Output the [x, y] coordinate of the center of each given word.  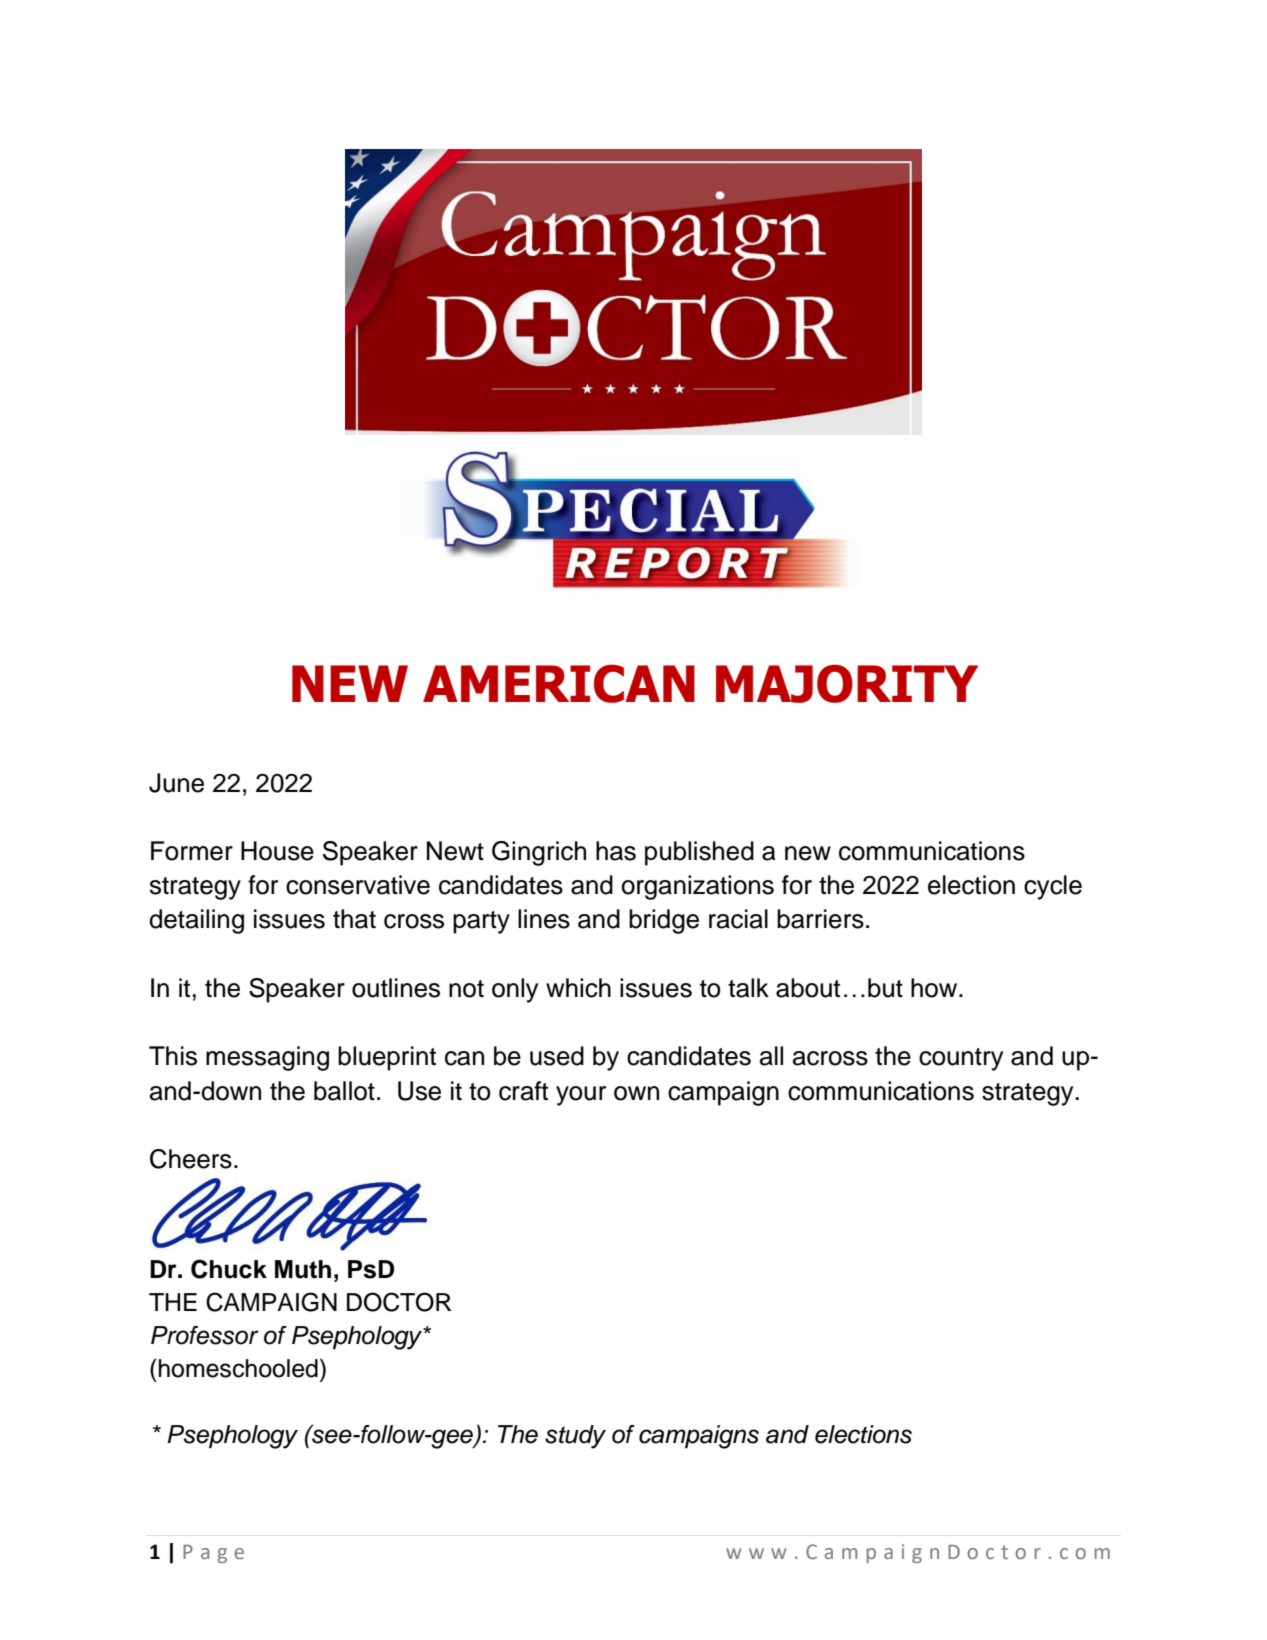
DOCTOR [399, 1302]
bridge [664, 921]
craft [523, 1091]
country [961, 1059]
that [354, 919]
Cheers [191, 1159]
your [581, 1096]
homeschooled [238, 1368]
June [176, 783]
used [557, 1056]
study [575, 1437]
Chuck [229, 1269]
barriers [820, 919]
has [616, 851]
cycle [1053, 887]
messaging [267, 1058]
